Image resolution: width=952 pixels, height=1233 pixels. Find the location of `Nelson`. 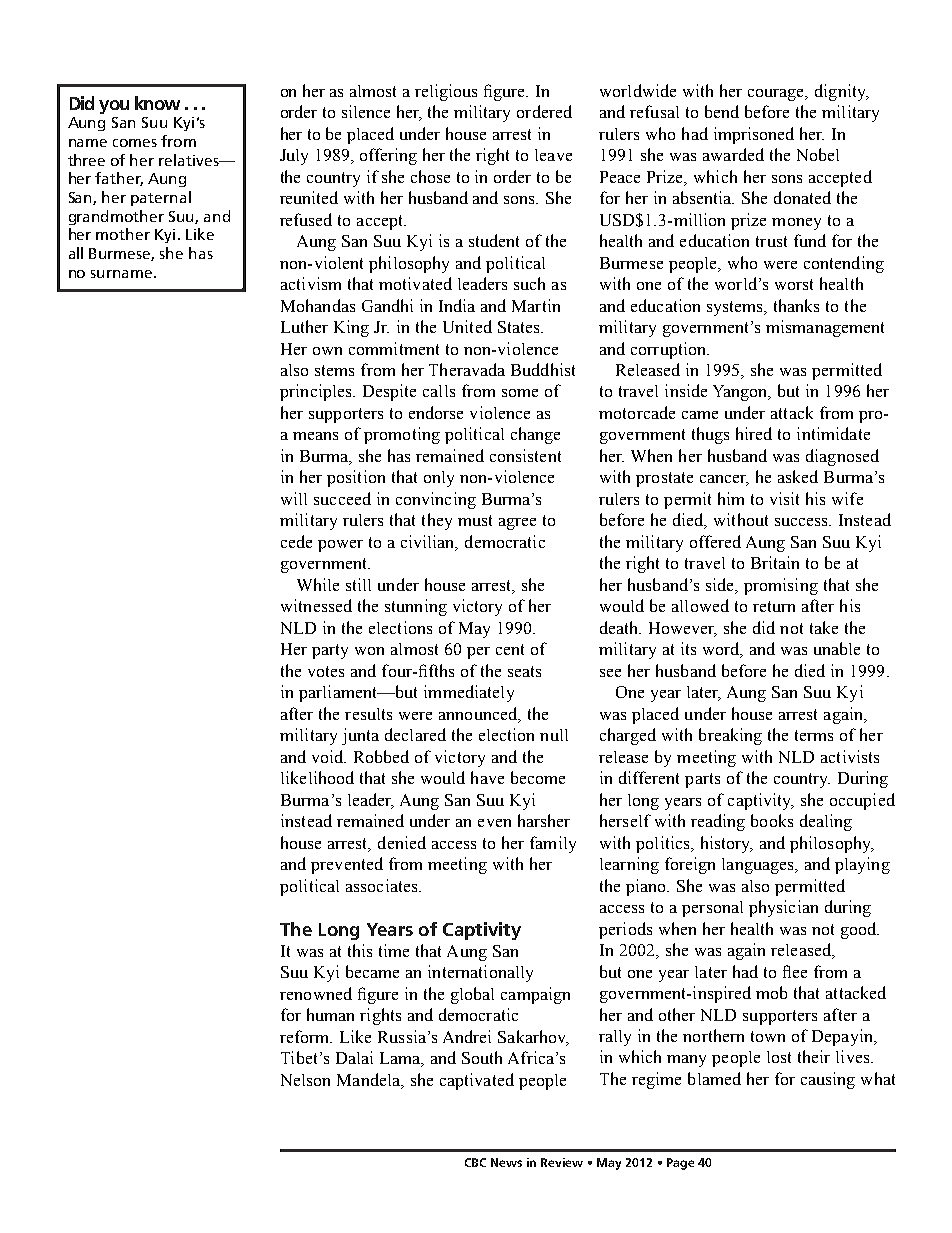

Nelson is located at coordinates (305, 1080).
